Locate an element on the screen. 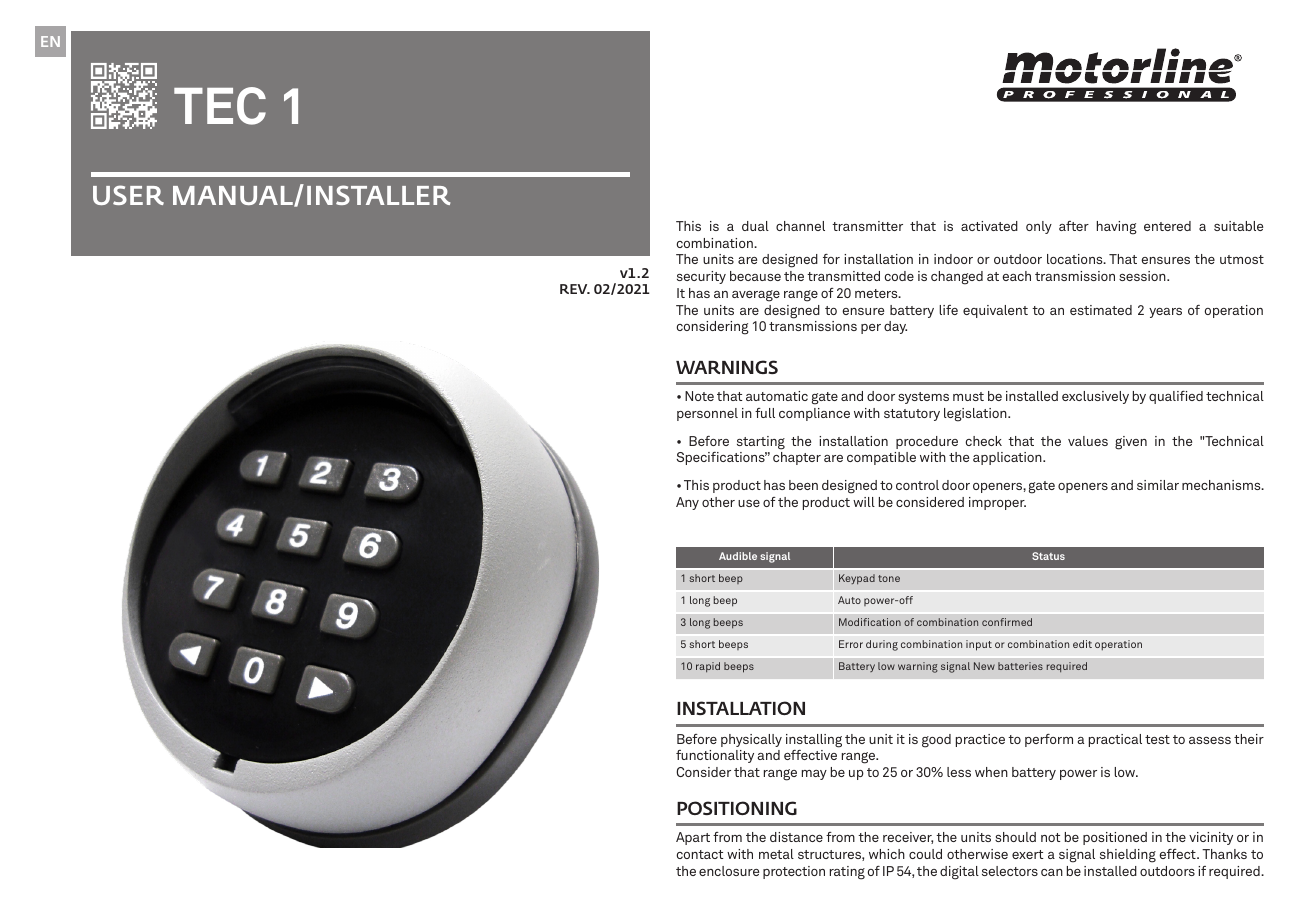 The image size is (1308, 924). Status is located at coordinates (1048, 556).
